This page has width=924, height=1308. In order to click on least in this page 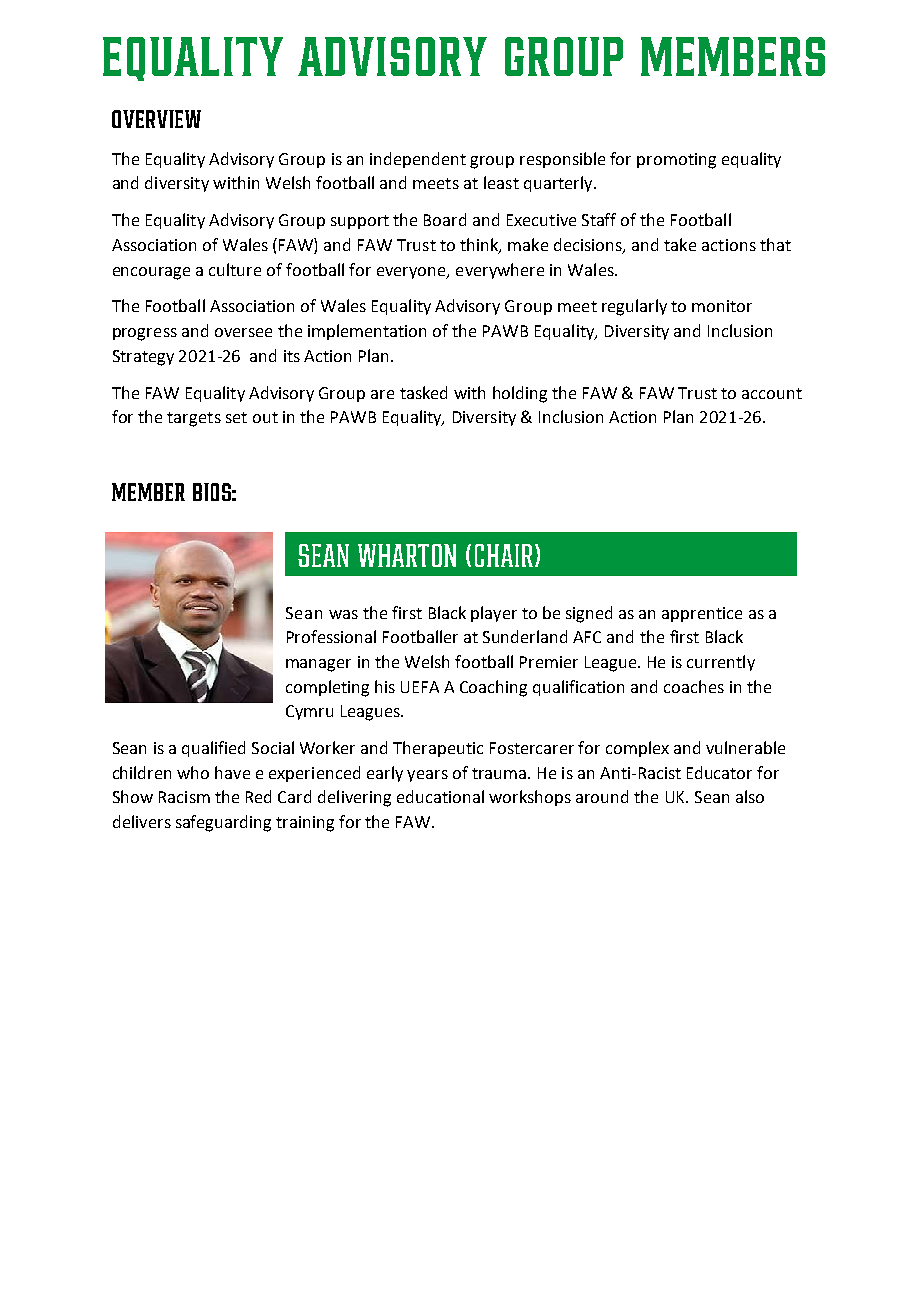, I will do `click(501, 182)`.
